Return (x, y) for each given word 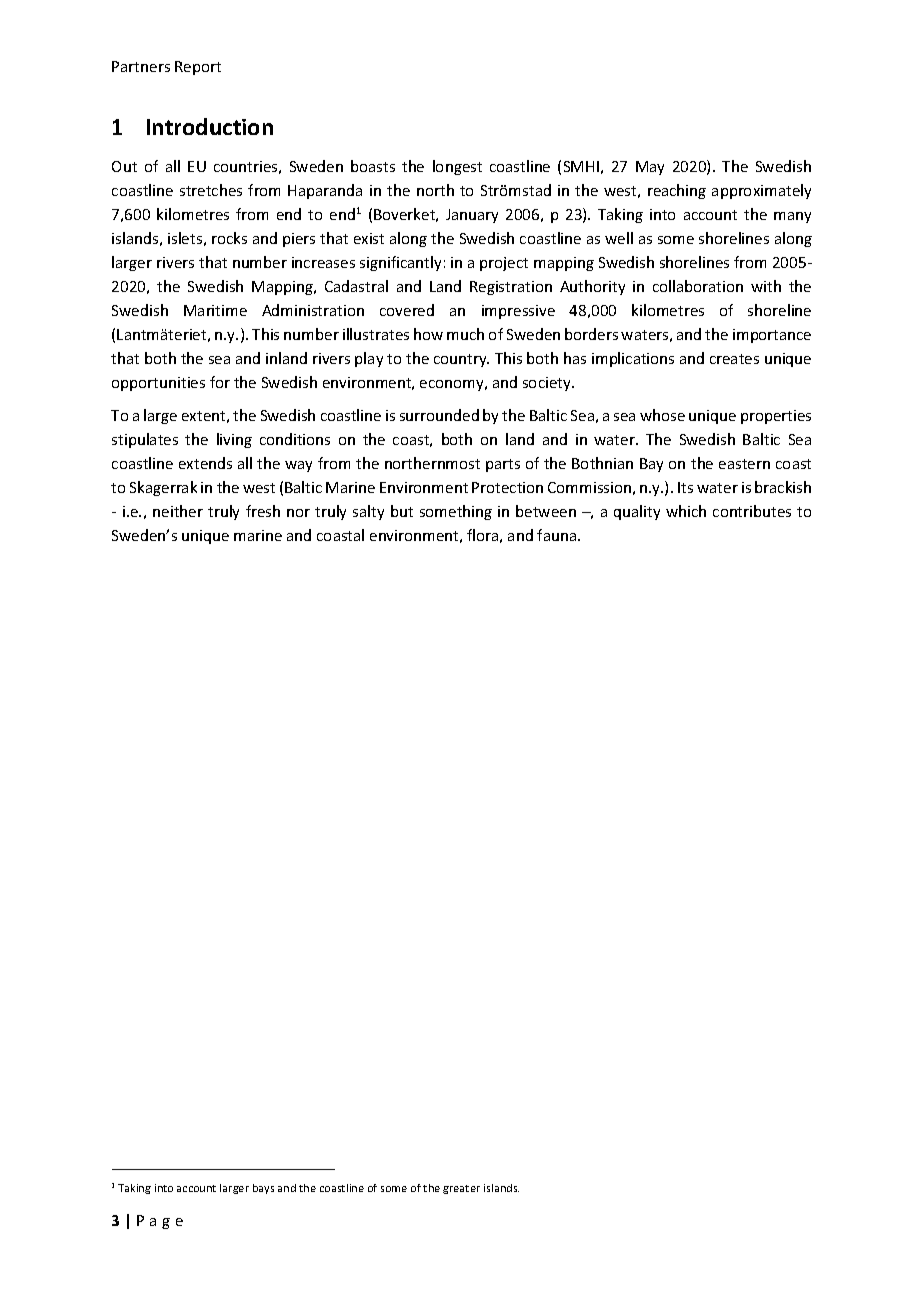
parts (503, 465)
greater (461, 1189)
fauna (558, 535)
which (686, 511)
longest (457, 167)
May (650, 168)
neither (178, 511)
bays (263, 1189)
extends (205, 463)
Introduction (210, 126)
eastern (744, 464)
